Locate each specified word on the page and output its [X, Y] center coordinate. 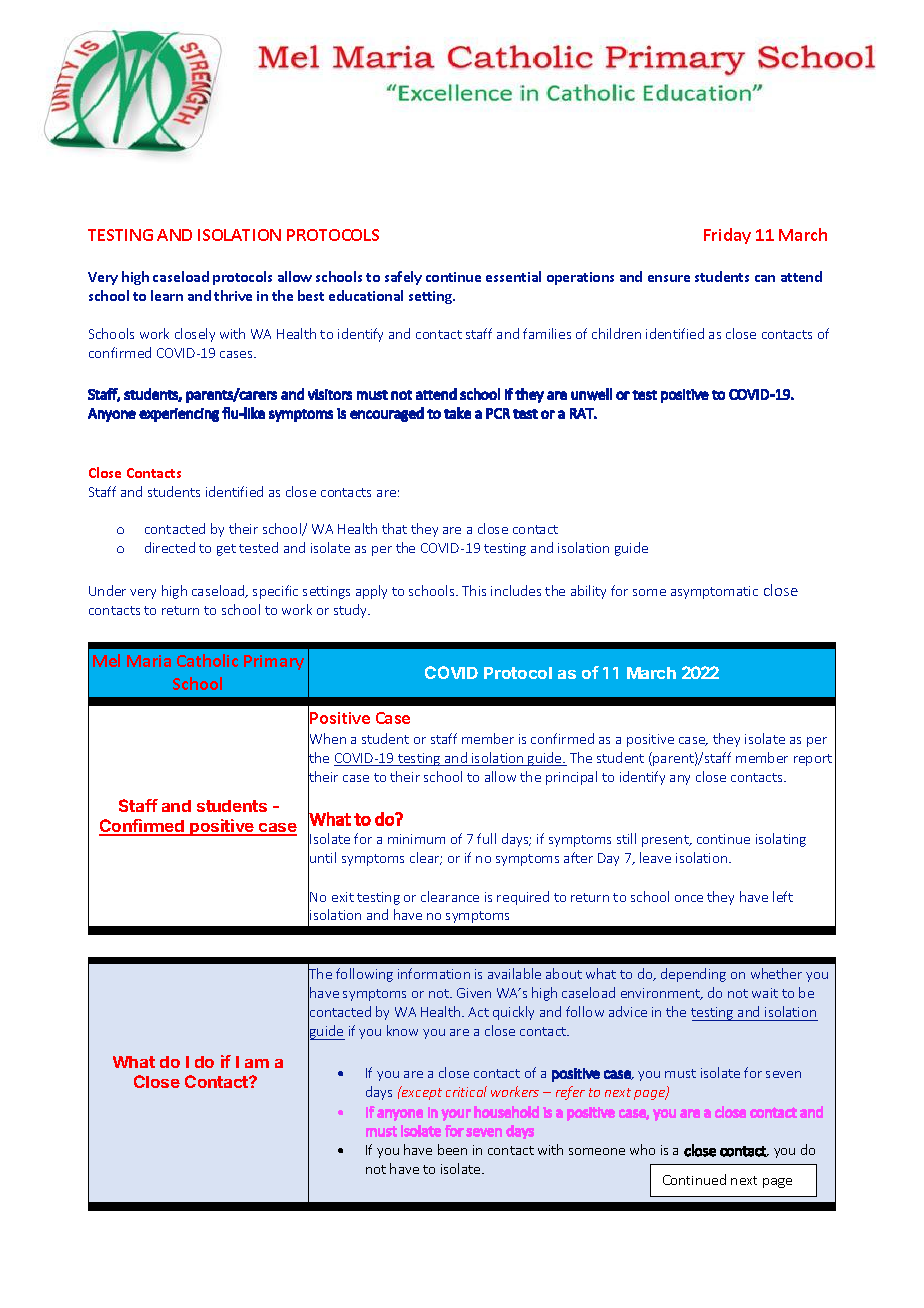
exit [343, 897]
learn [167, 295]
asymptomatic [714, 592]
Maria [149, 661]
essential [513, 276]
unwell [591, 394]
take [457, 413]
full [486, 838]
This [474, 590]
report [813, 760]
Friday [727, 236]
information [434, 973]
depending [693, 975]
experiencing [179, 415]
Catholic [207, 660]
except [421, 1093]
